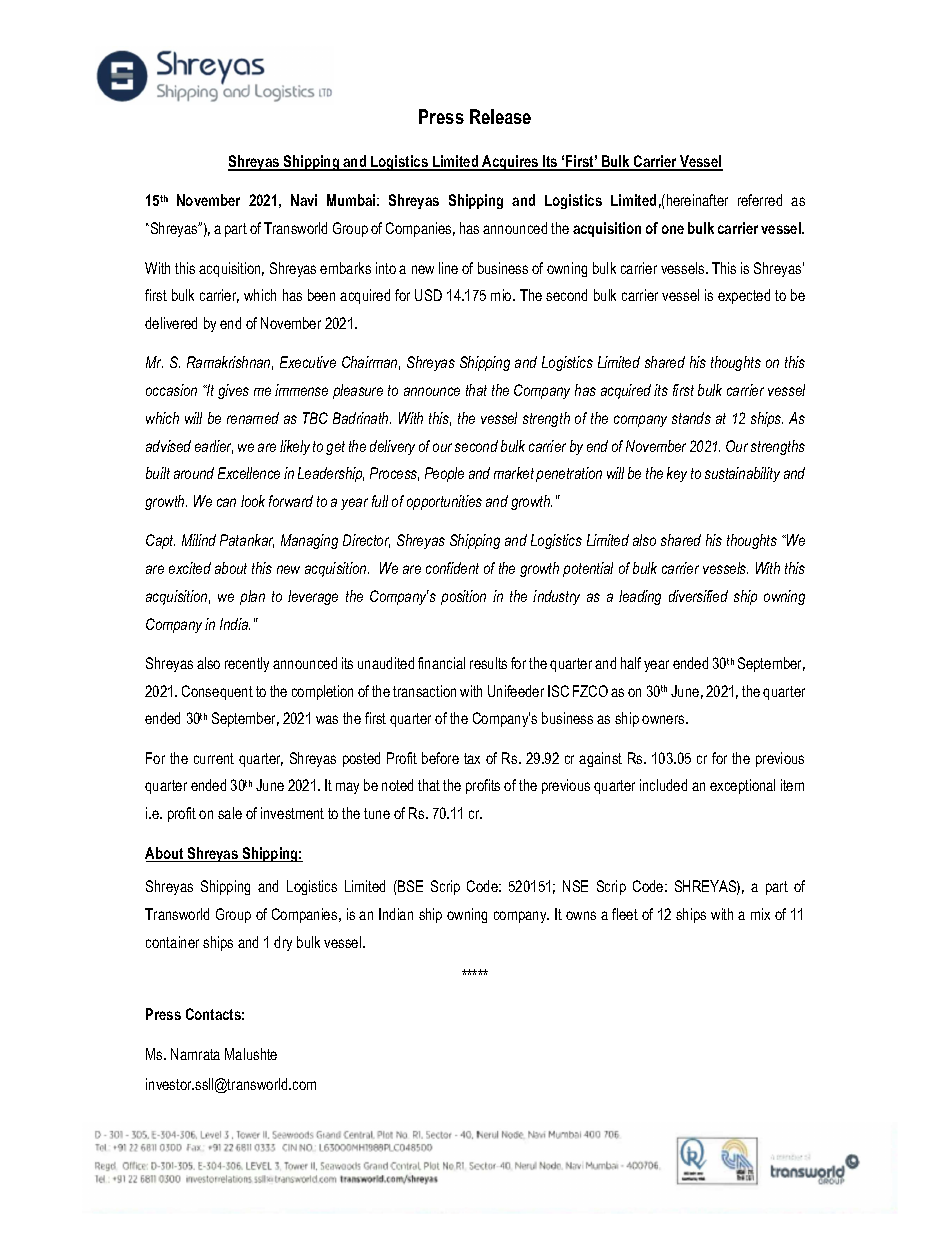  What do you see at coordinates (304, 200) in the screenshot?
I see `Navi` at bounding box center [304, 200].
